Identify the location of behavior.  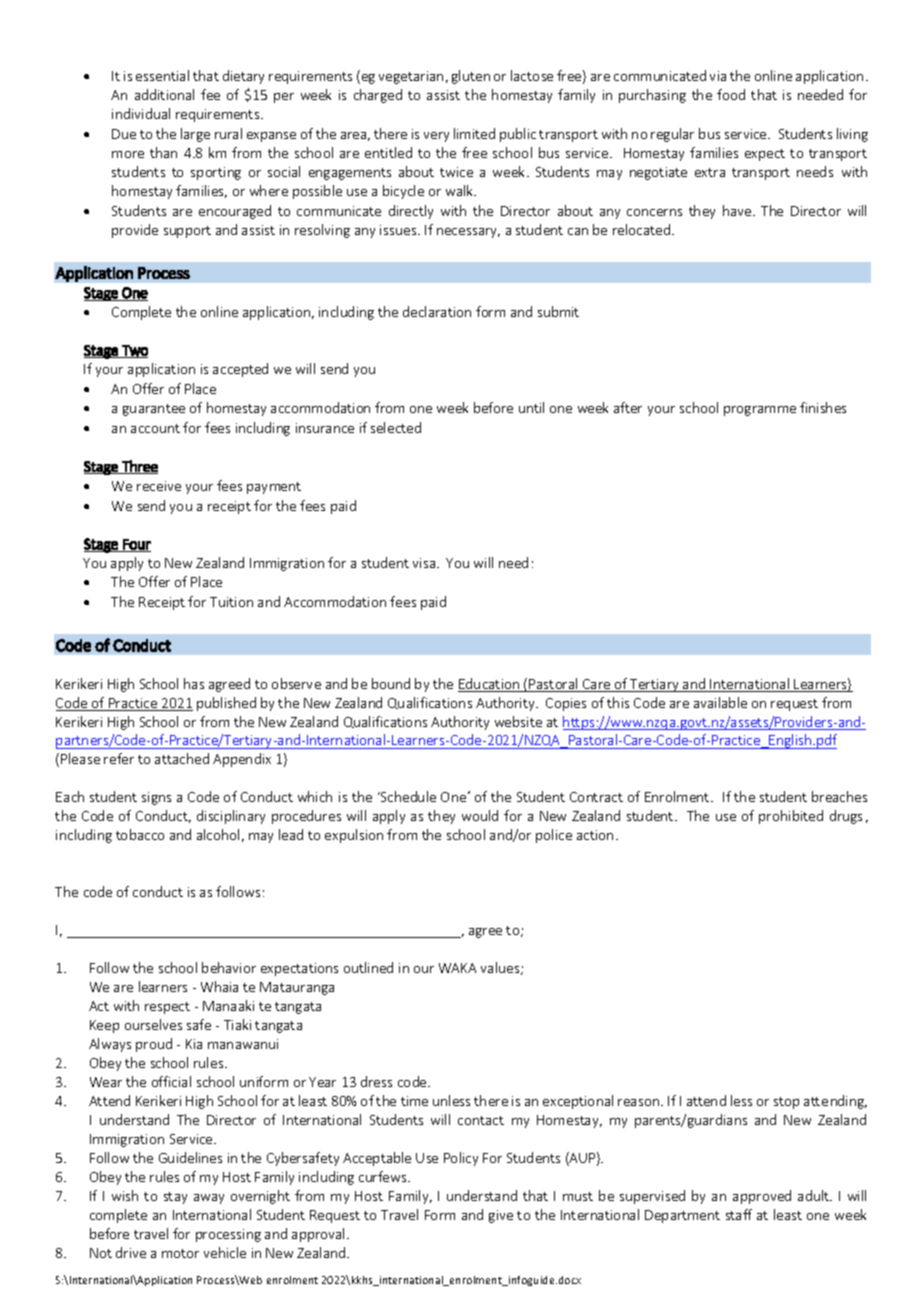
(229, 967).
